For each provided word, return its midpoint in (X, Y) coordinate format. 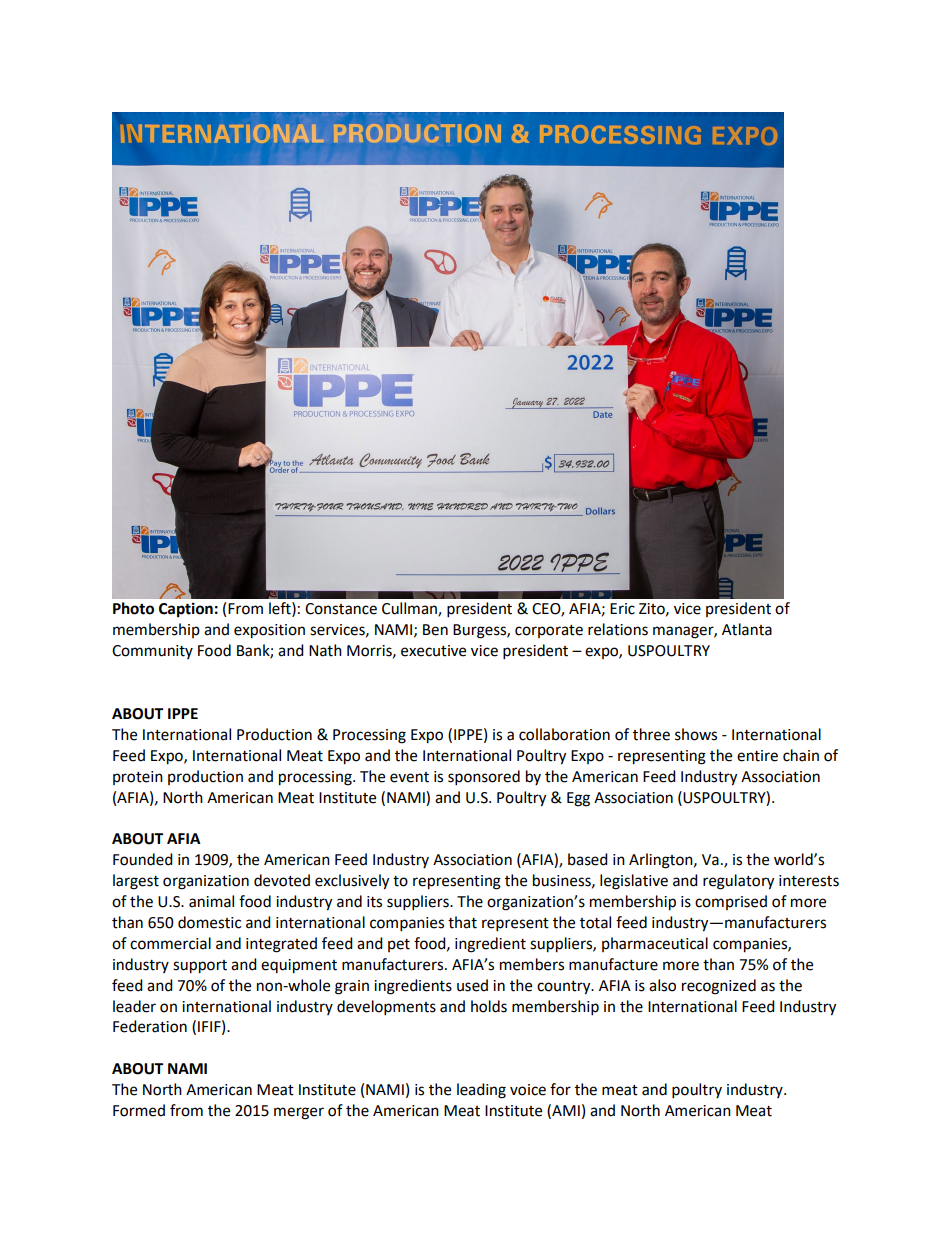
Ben (435, 630)
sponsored (484, 778)
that (462, 922)
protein (138, 778)
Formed (139, 1110)
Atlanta (747, 629)
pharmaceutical (655, 944)
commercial (170, 943)
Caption (186, 610)
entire (757, 756)
